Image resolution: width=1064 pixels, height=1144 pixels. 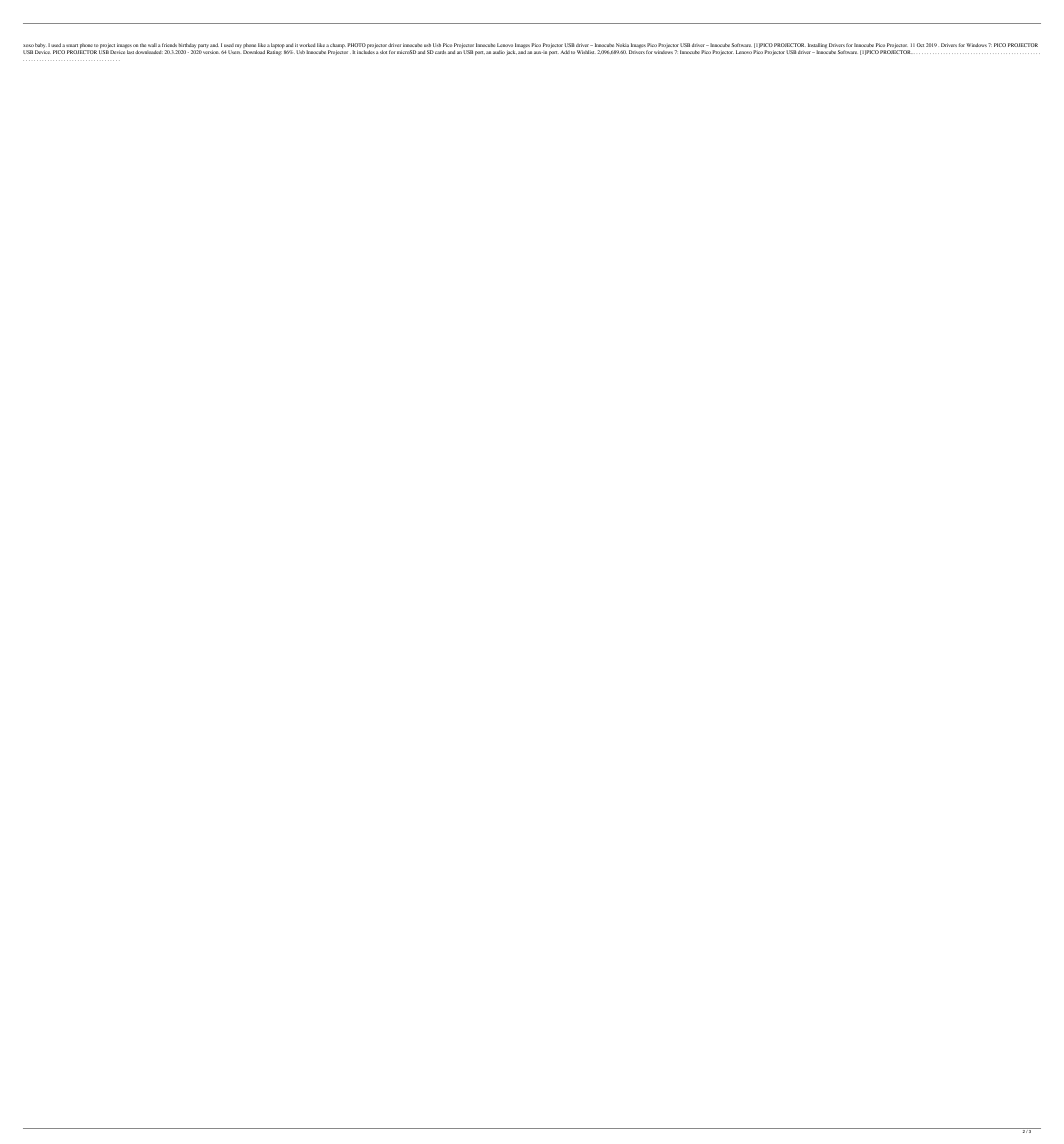 What do you see at coordinates (565, 52) in the document?
I see `Add` at bounding box center [565, 52].
